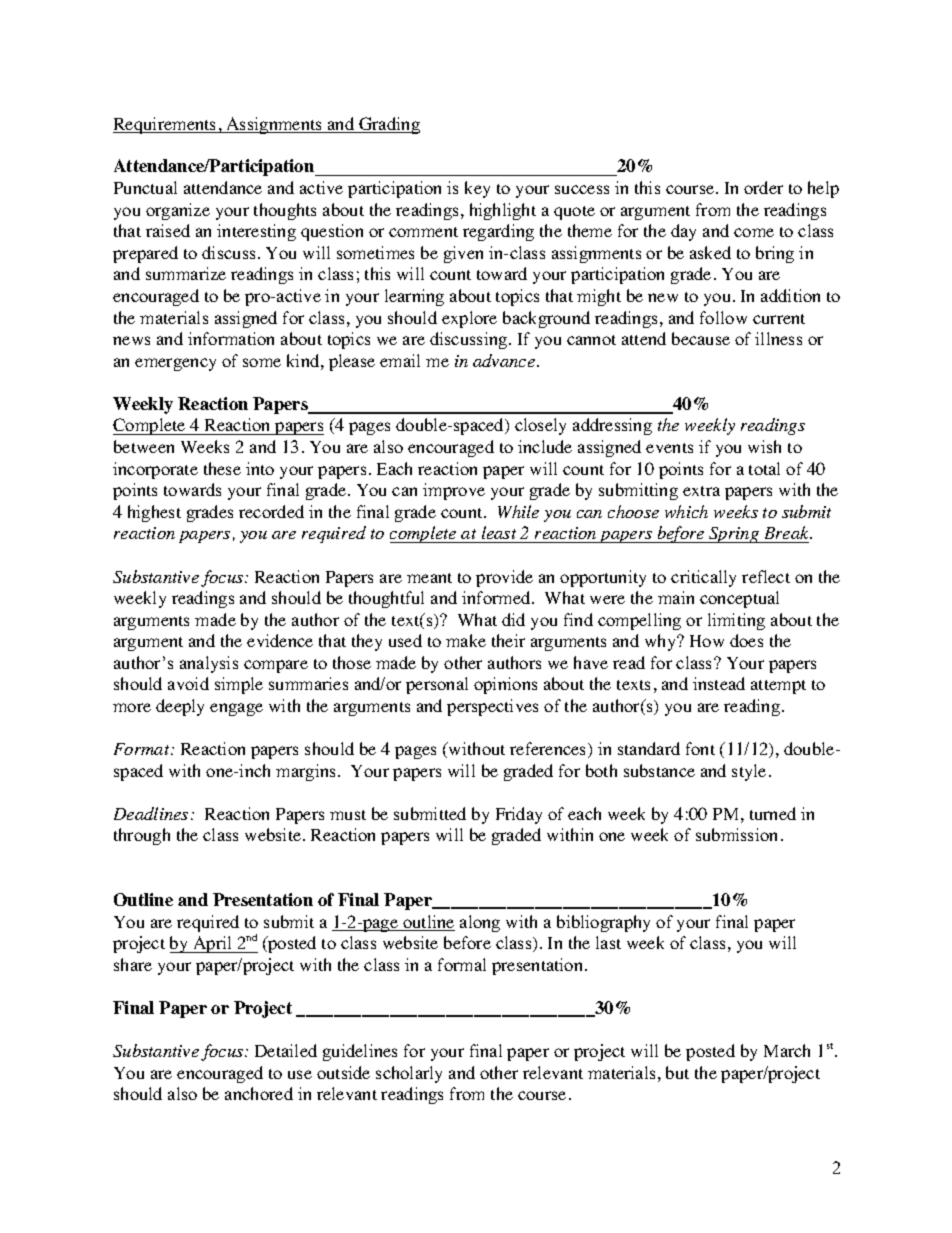 This screenshot has height=1233, width=952. Describe the element at coordinates (739, 599) in the screenshot. I see `conceptual` at that location.
